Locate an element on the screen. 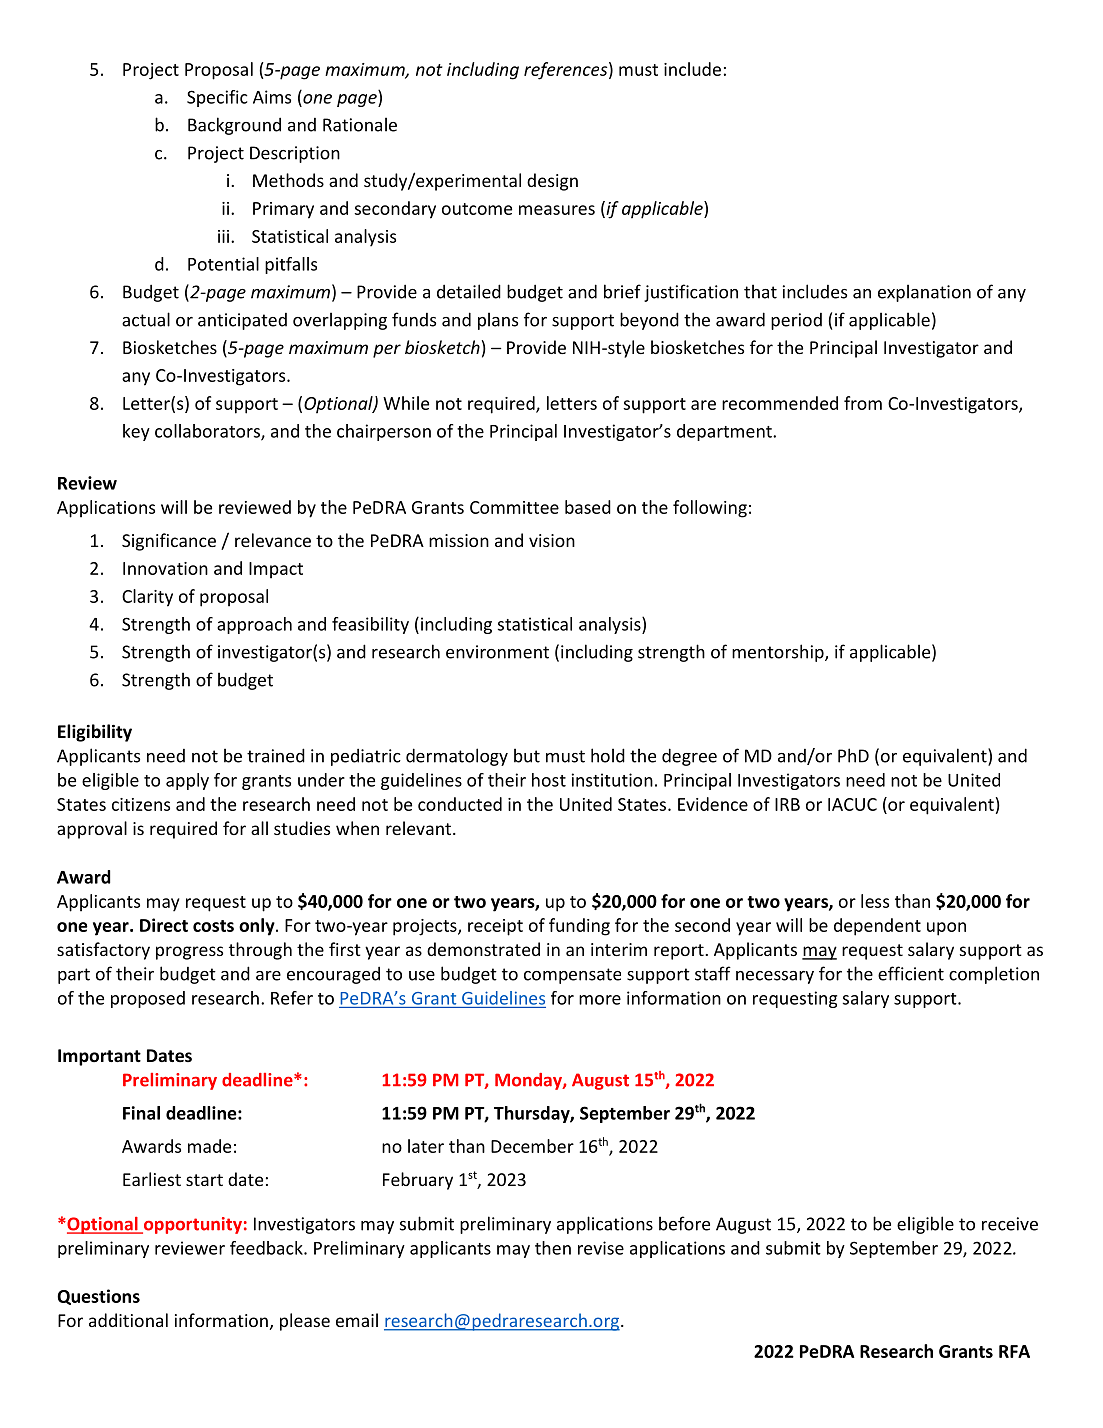 The width and height of the screenshot is (1103, 1428). additional is located at coordinates (128, 1320).
